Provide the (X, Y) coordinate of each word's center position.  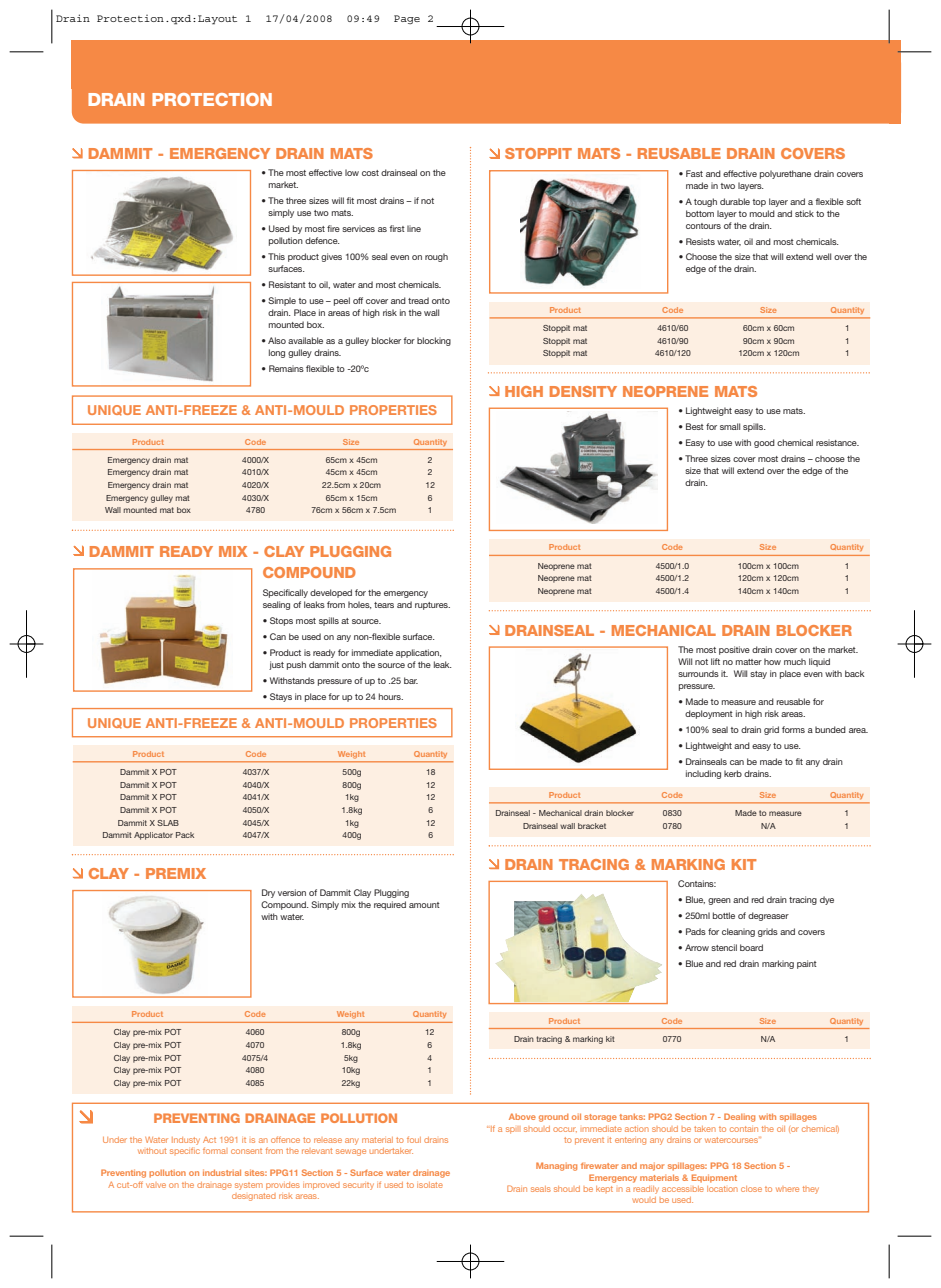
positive (734, 650)
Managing (556, 1166)
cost (370, 173)
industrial (222, 1172)
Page (407, 19)
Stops (281, 621)
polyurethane (785, 174)
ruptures (432, 606)
